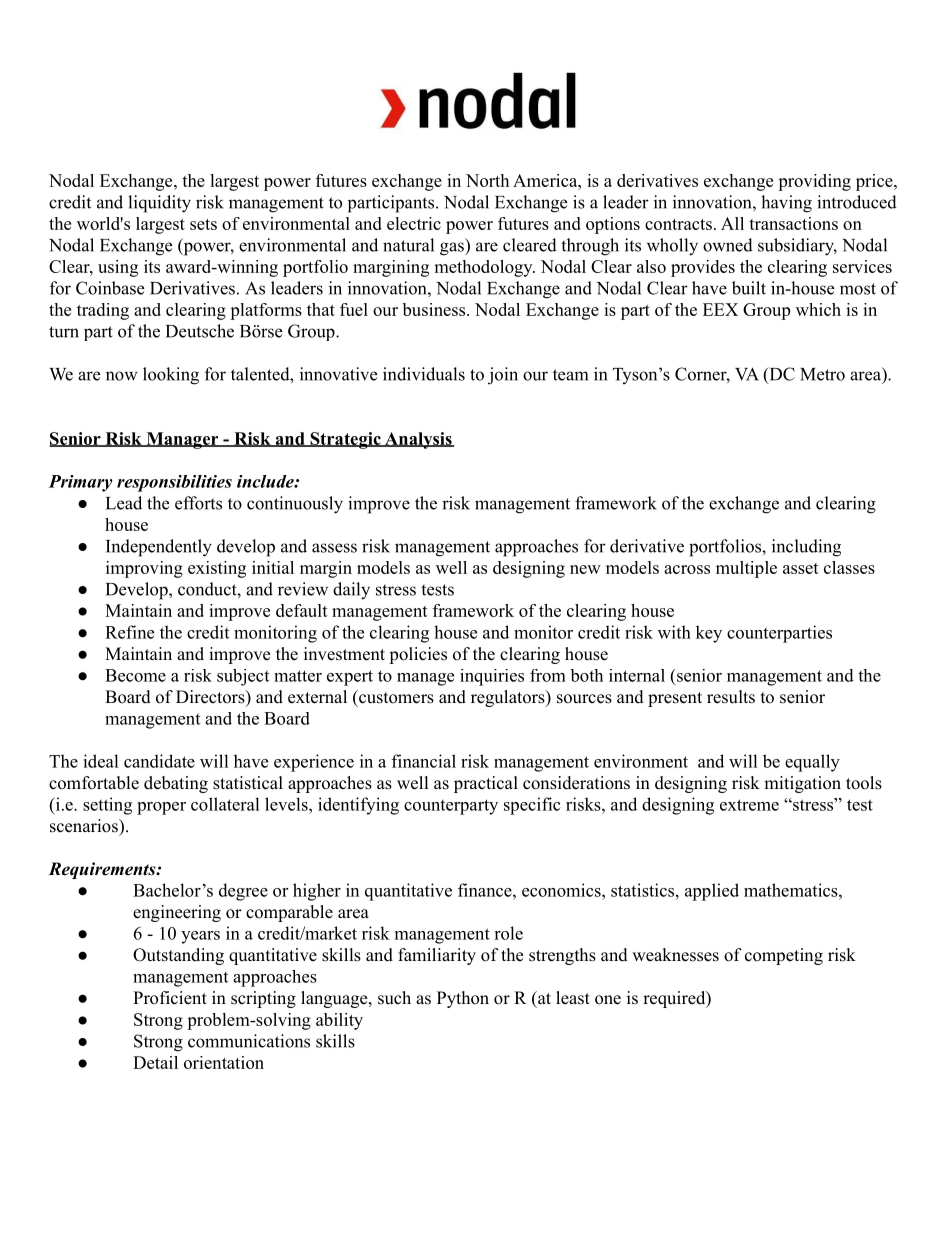 This screenshot has width=952, height=1233. What do you see at coordinates (155, 1062) in the screenshot?
I see `Detail` at bounding box center [155, 1062].
